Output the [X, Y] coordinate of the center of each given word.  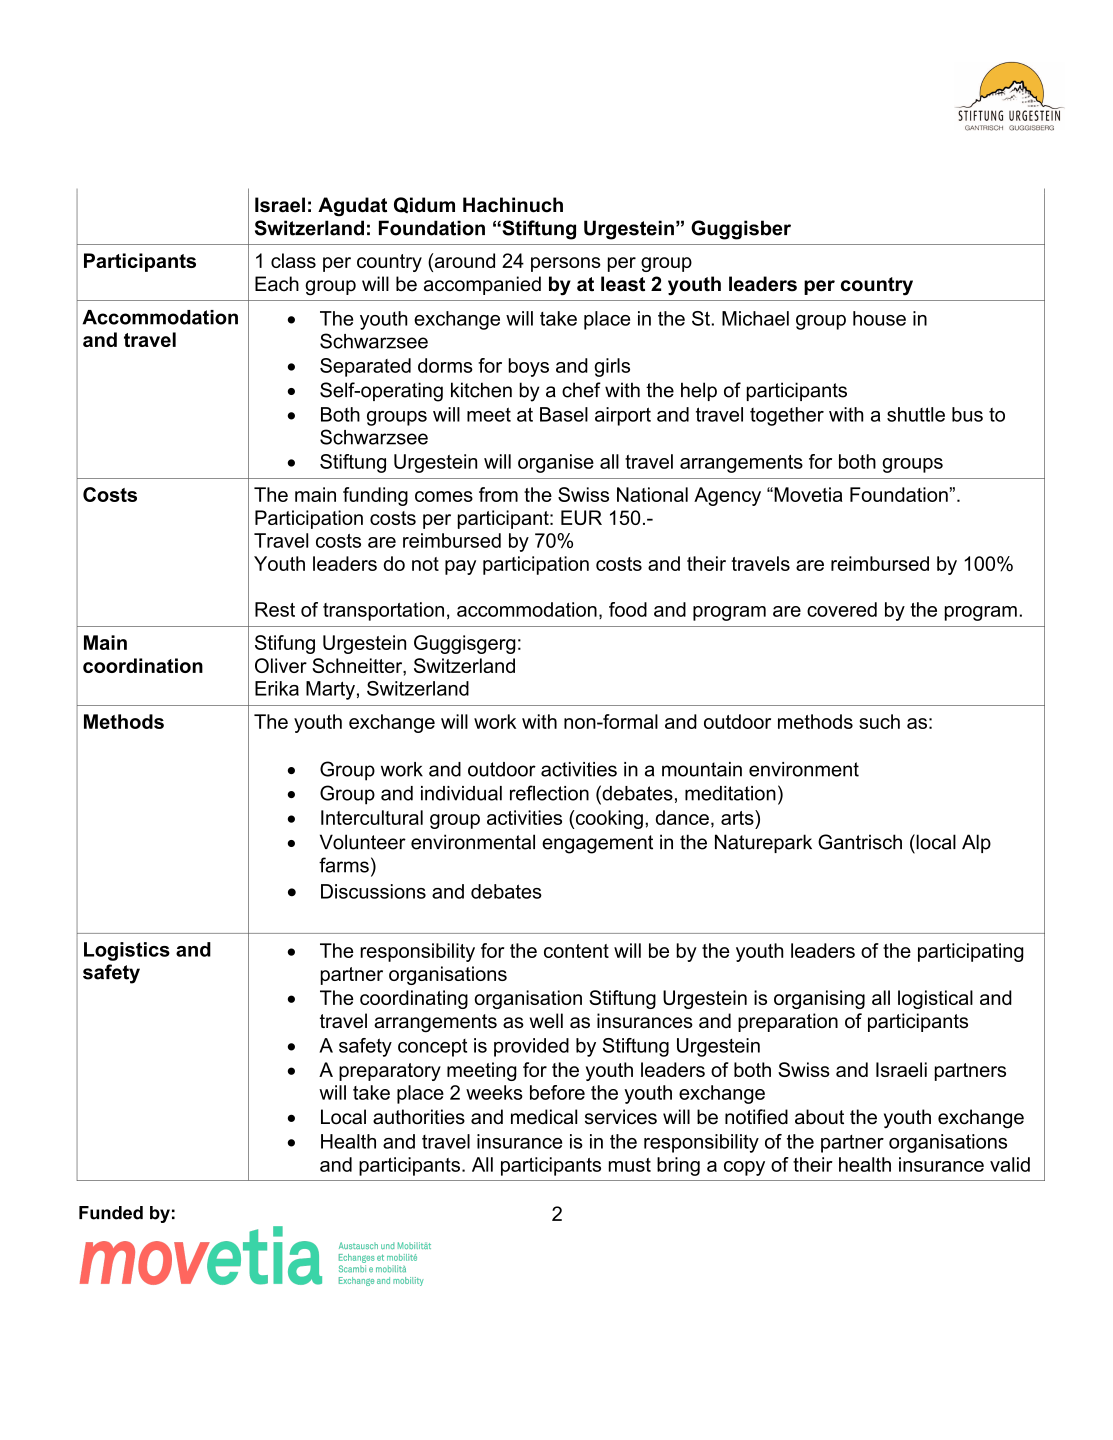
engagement [597, 844]
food [628, 609]
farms [344, 865]
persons [566, 264]
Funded [111, 1213]
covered [842, 609]
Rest [275, 609]
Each [277, 284]
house [879, 318]
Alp [976, 843]
